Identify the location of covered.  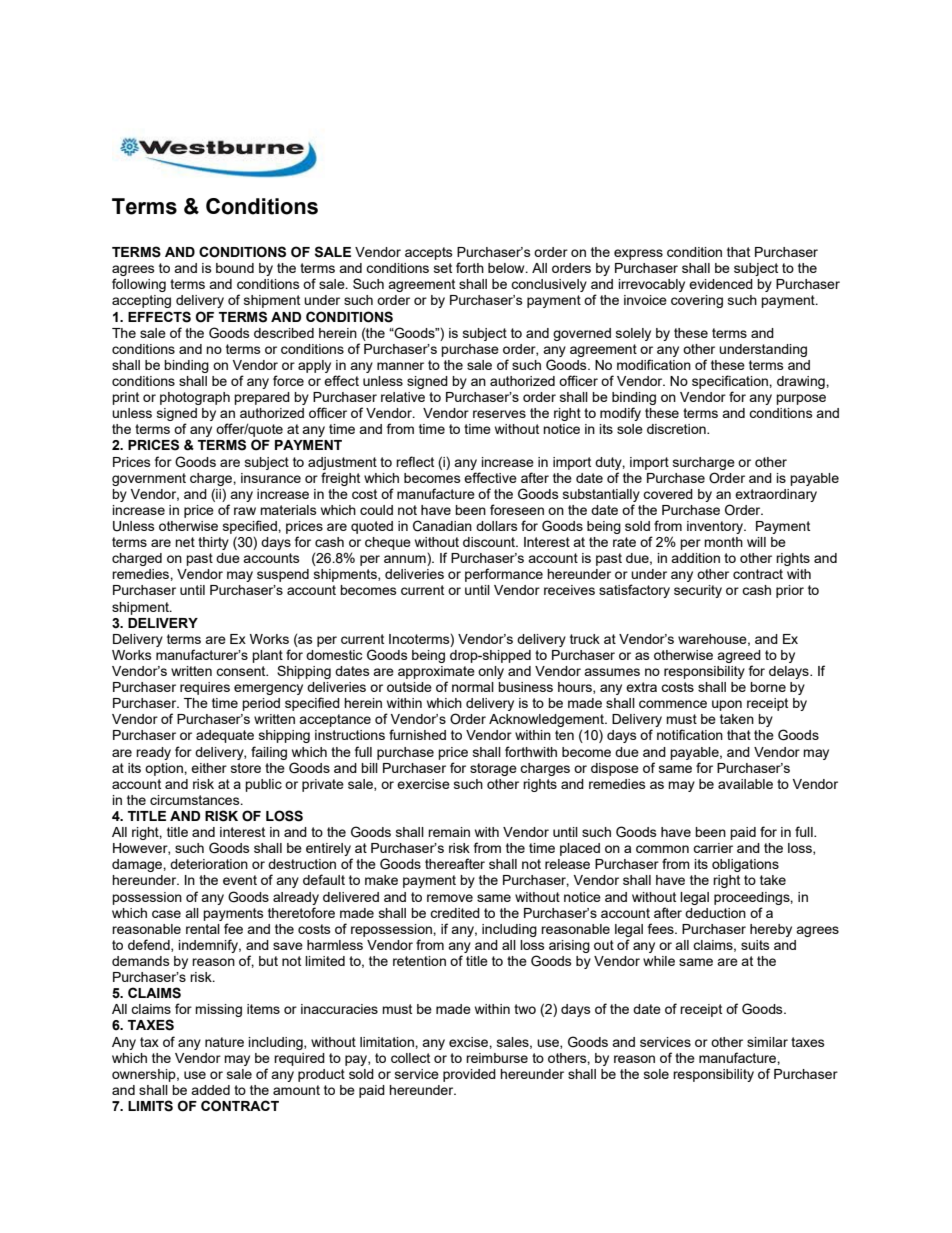
(668, 494).
